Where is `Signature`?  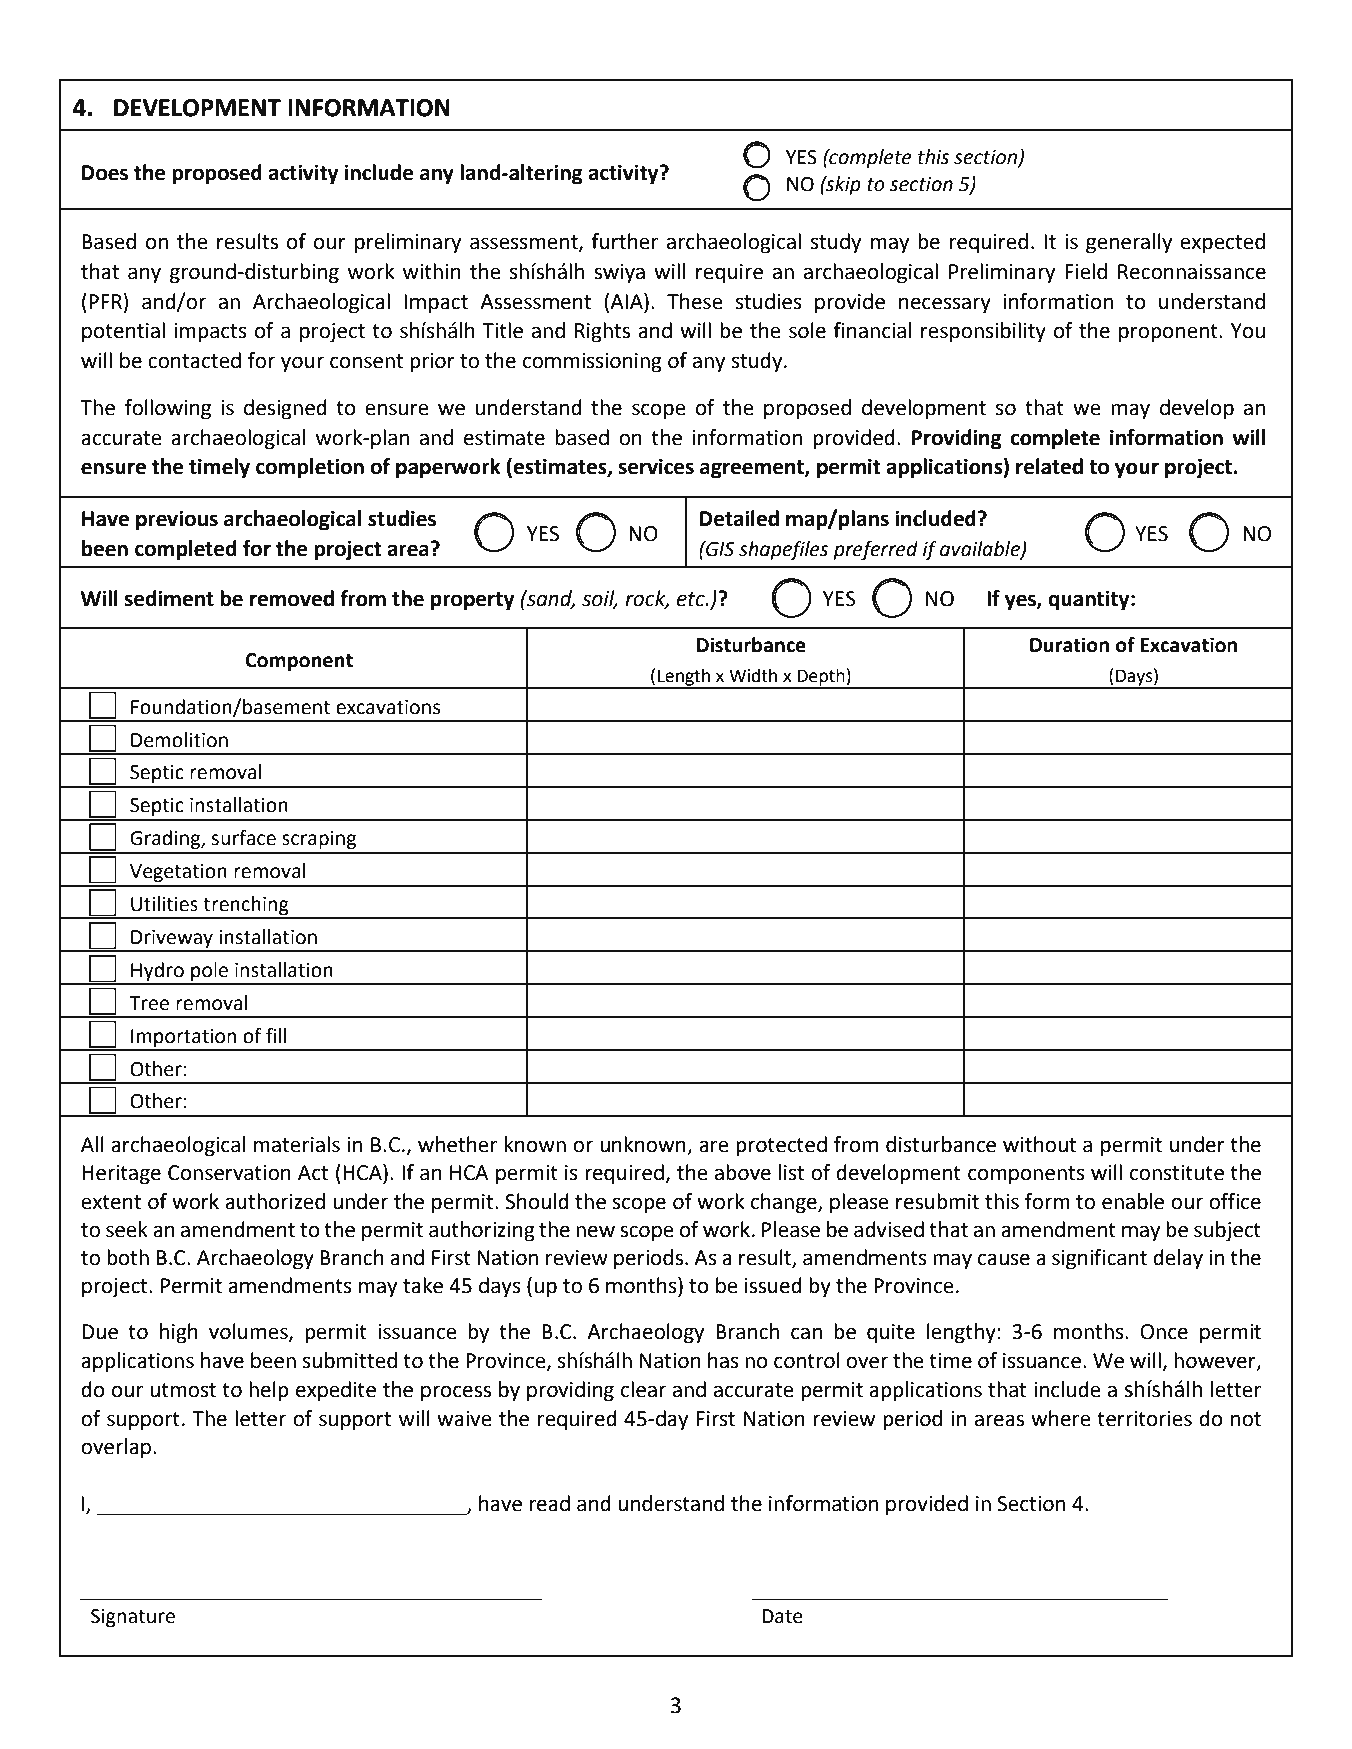
Signature is located at coordinates (133, 1618).
